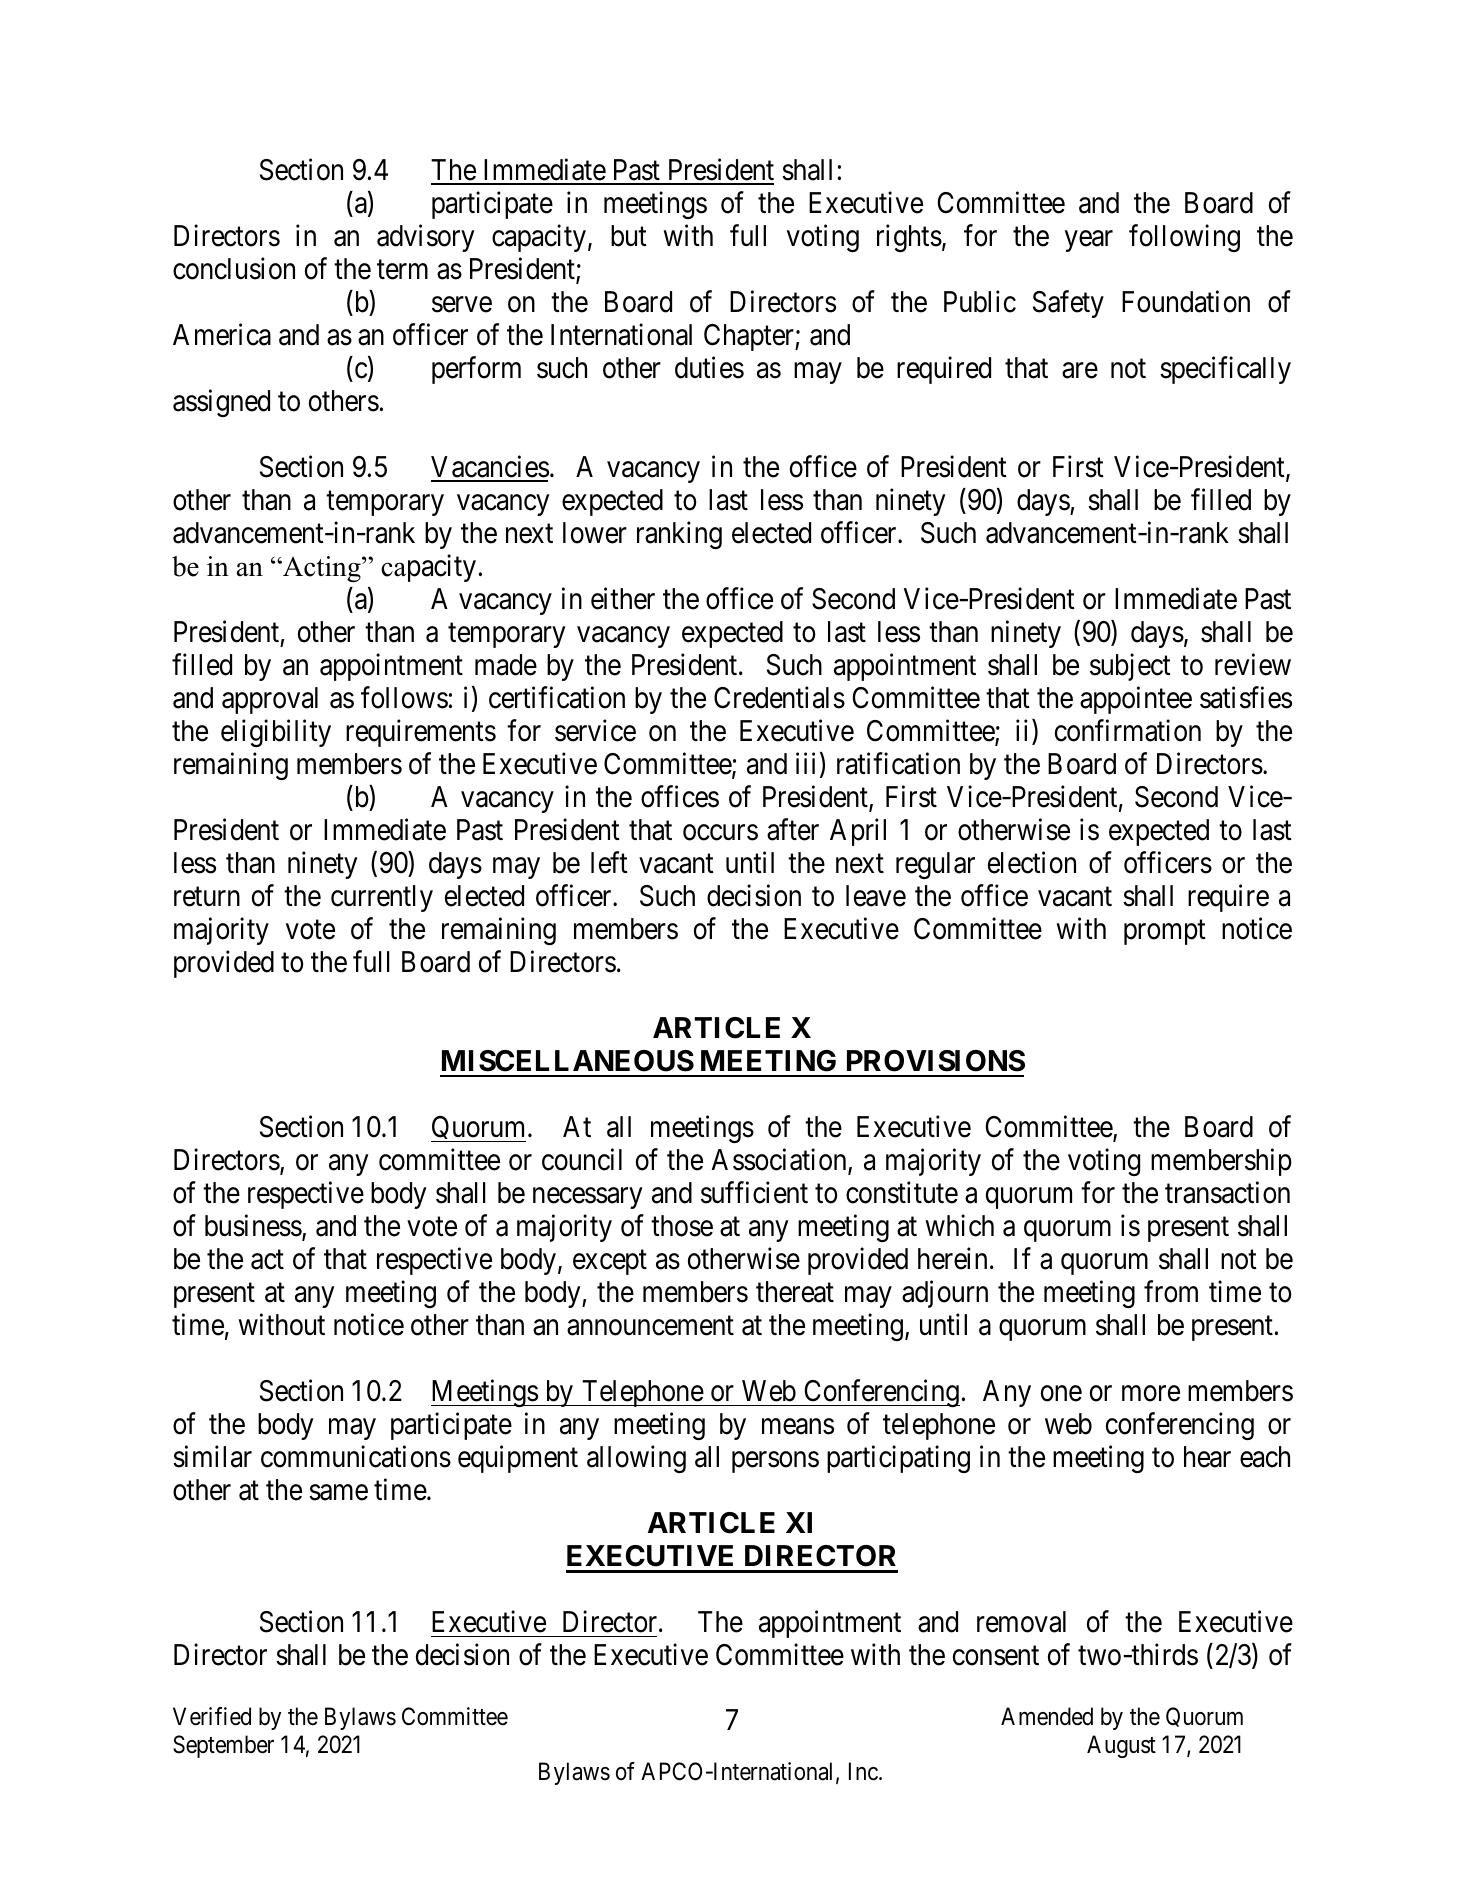 Image resolution: width=1464 pixels, height=1894 pixels. I want to click on more, so click(1151, 1394).
